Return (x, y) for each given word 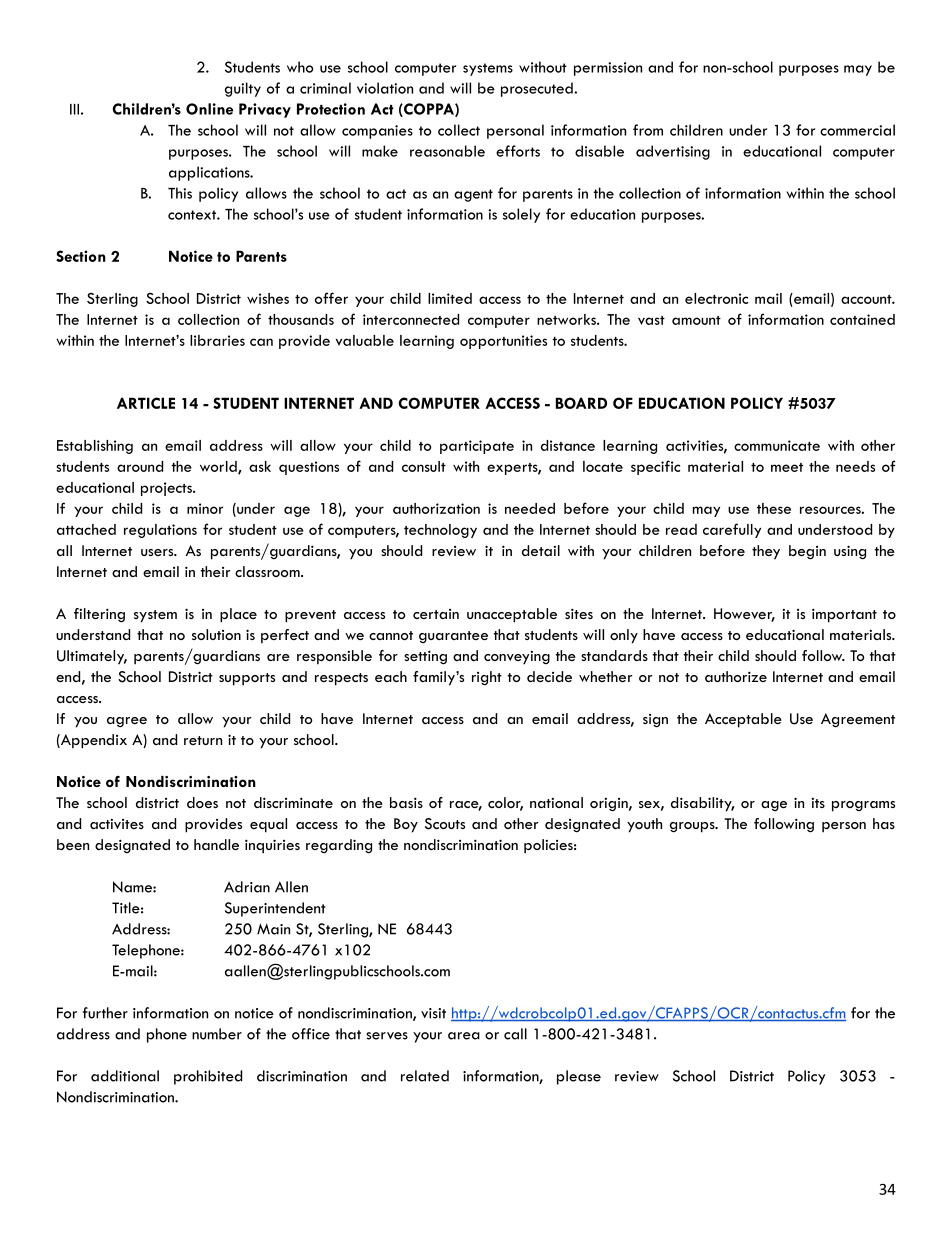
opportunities (503, 342)
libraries (217, 340)
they (766, 552)
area (464, 1036)
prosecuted (538, 89)
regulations (160, 531)
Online (209, 109)
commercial (857, 130)
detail (541, 550)
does (202, 802)
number (217, 1034)
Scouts (445, 824)
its (818, 803)
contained (862, 319)
